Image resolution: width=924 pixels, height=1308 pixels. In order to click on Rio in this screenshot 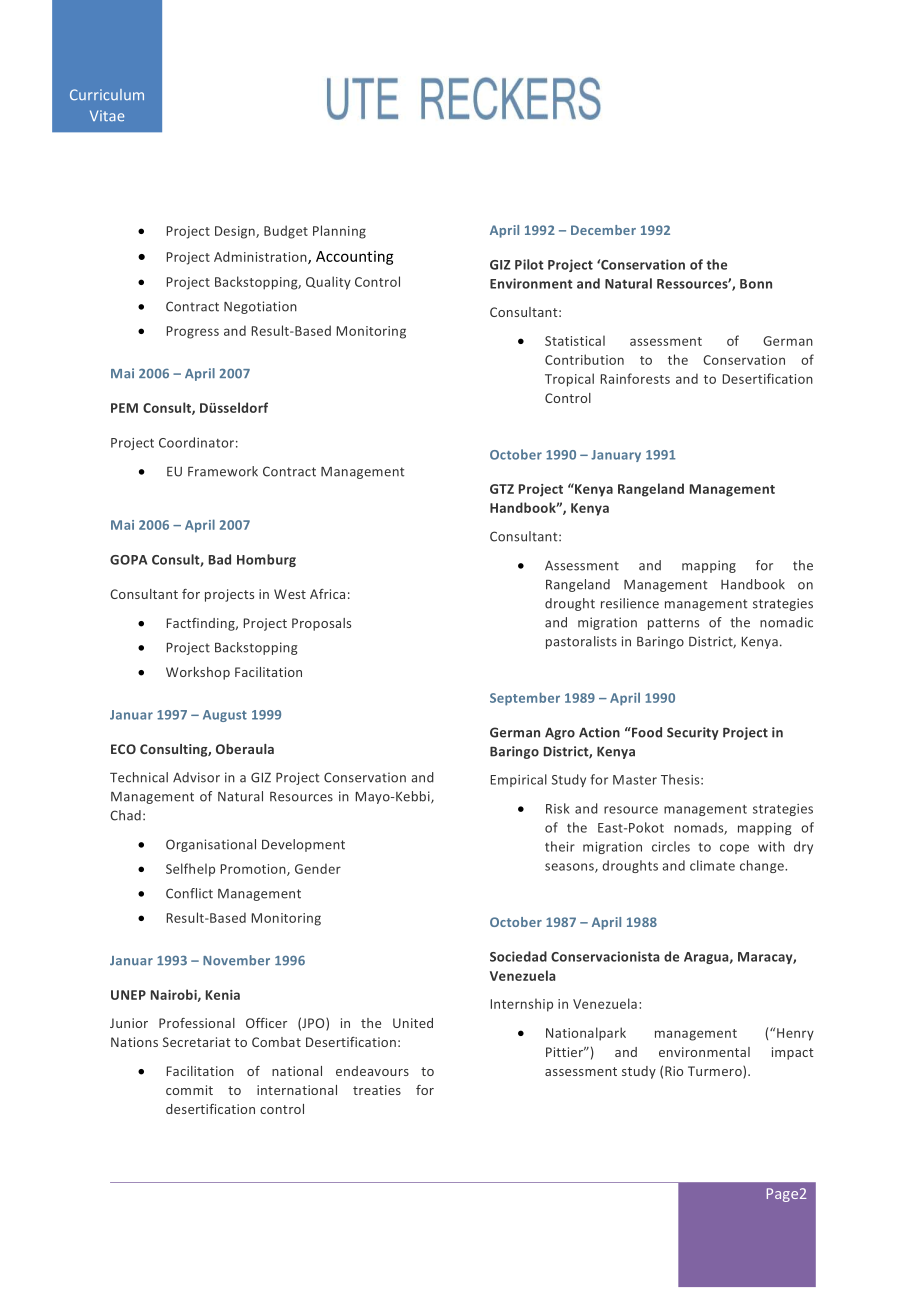, I will do `click(674, 1071)`.
